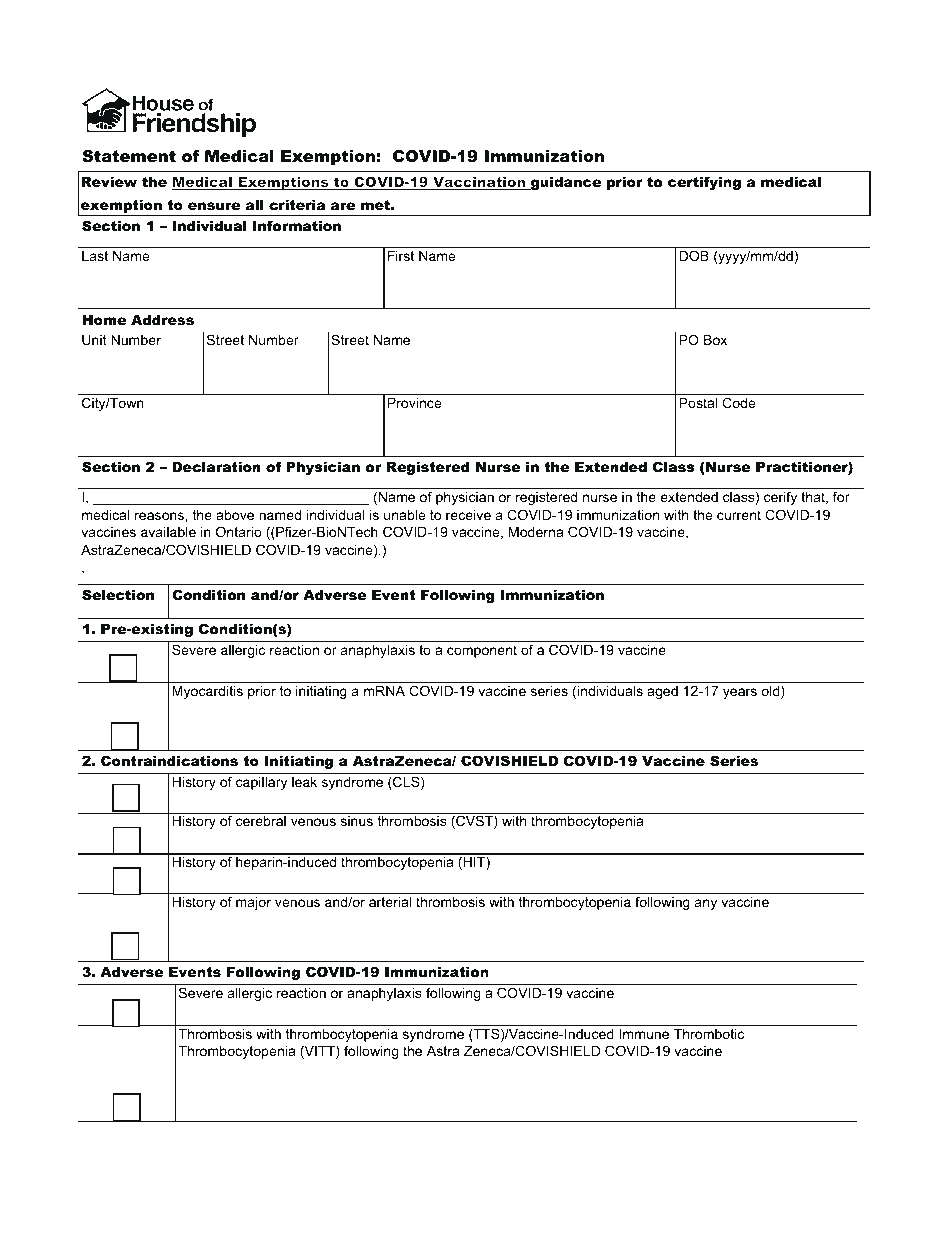 This image has width=952, height=1233. Describe the element at coordinates (214, 206) in the image. I see `ensure` at that location.
